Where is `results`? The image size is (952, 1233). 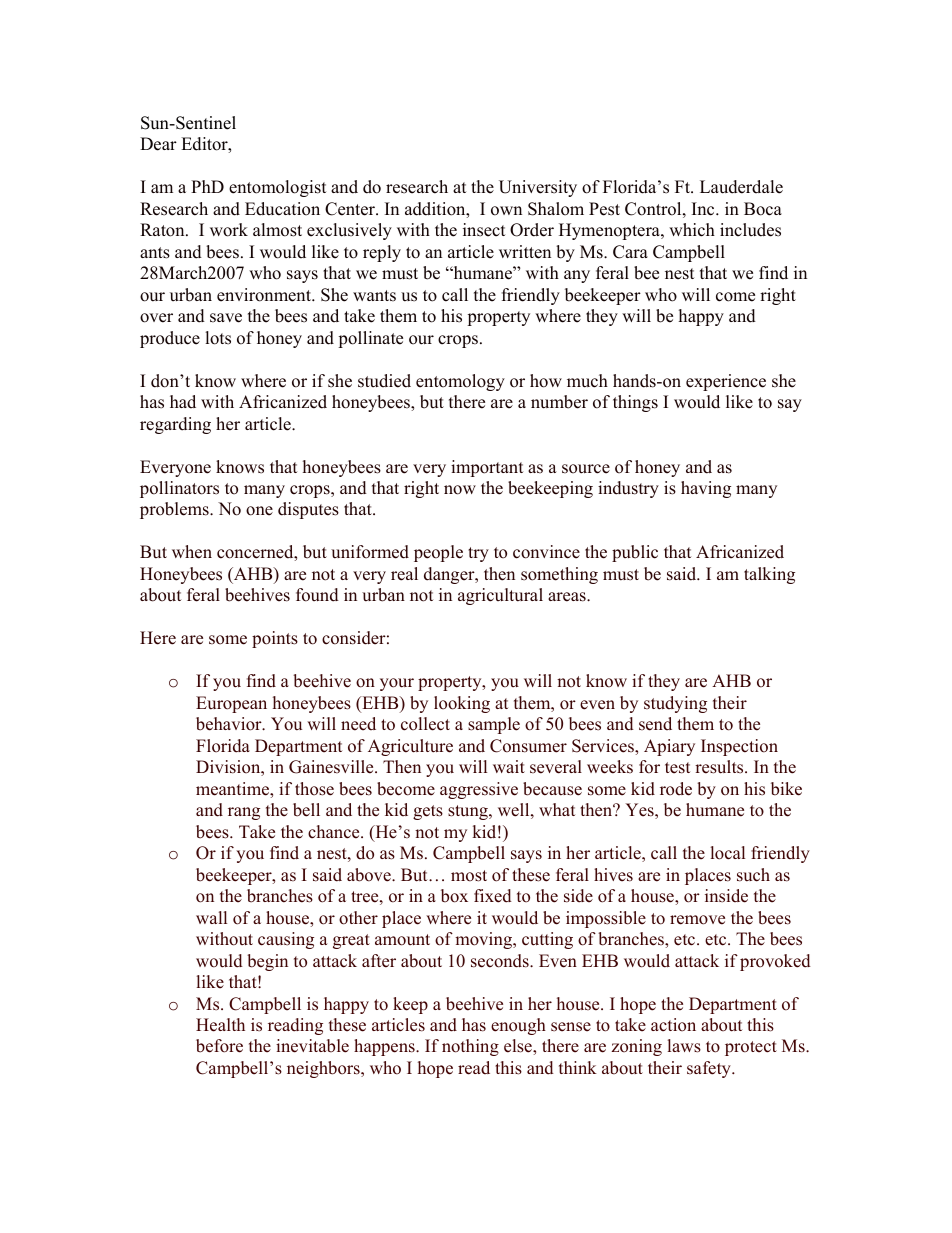
results is located at coordinates (720, 767).
